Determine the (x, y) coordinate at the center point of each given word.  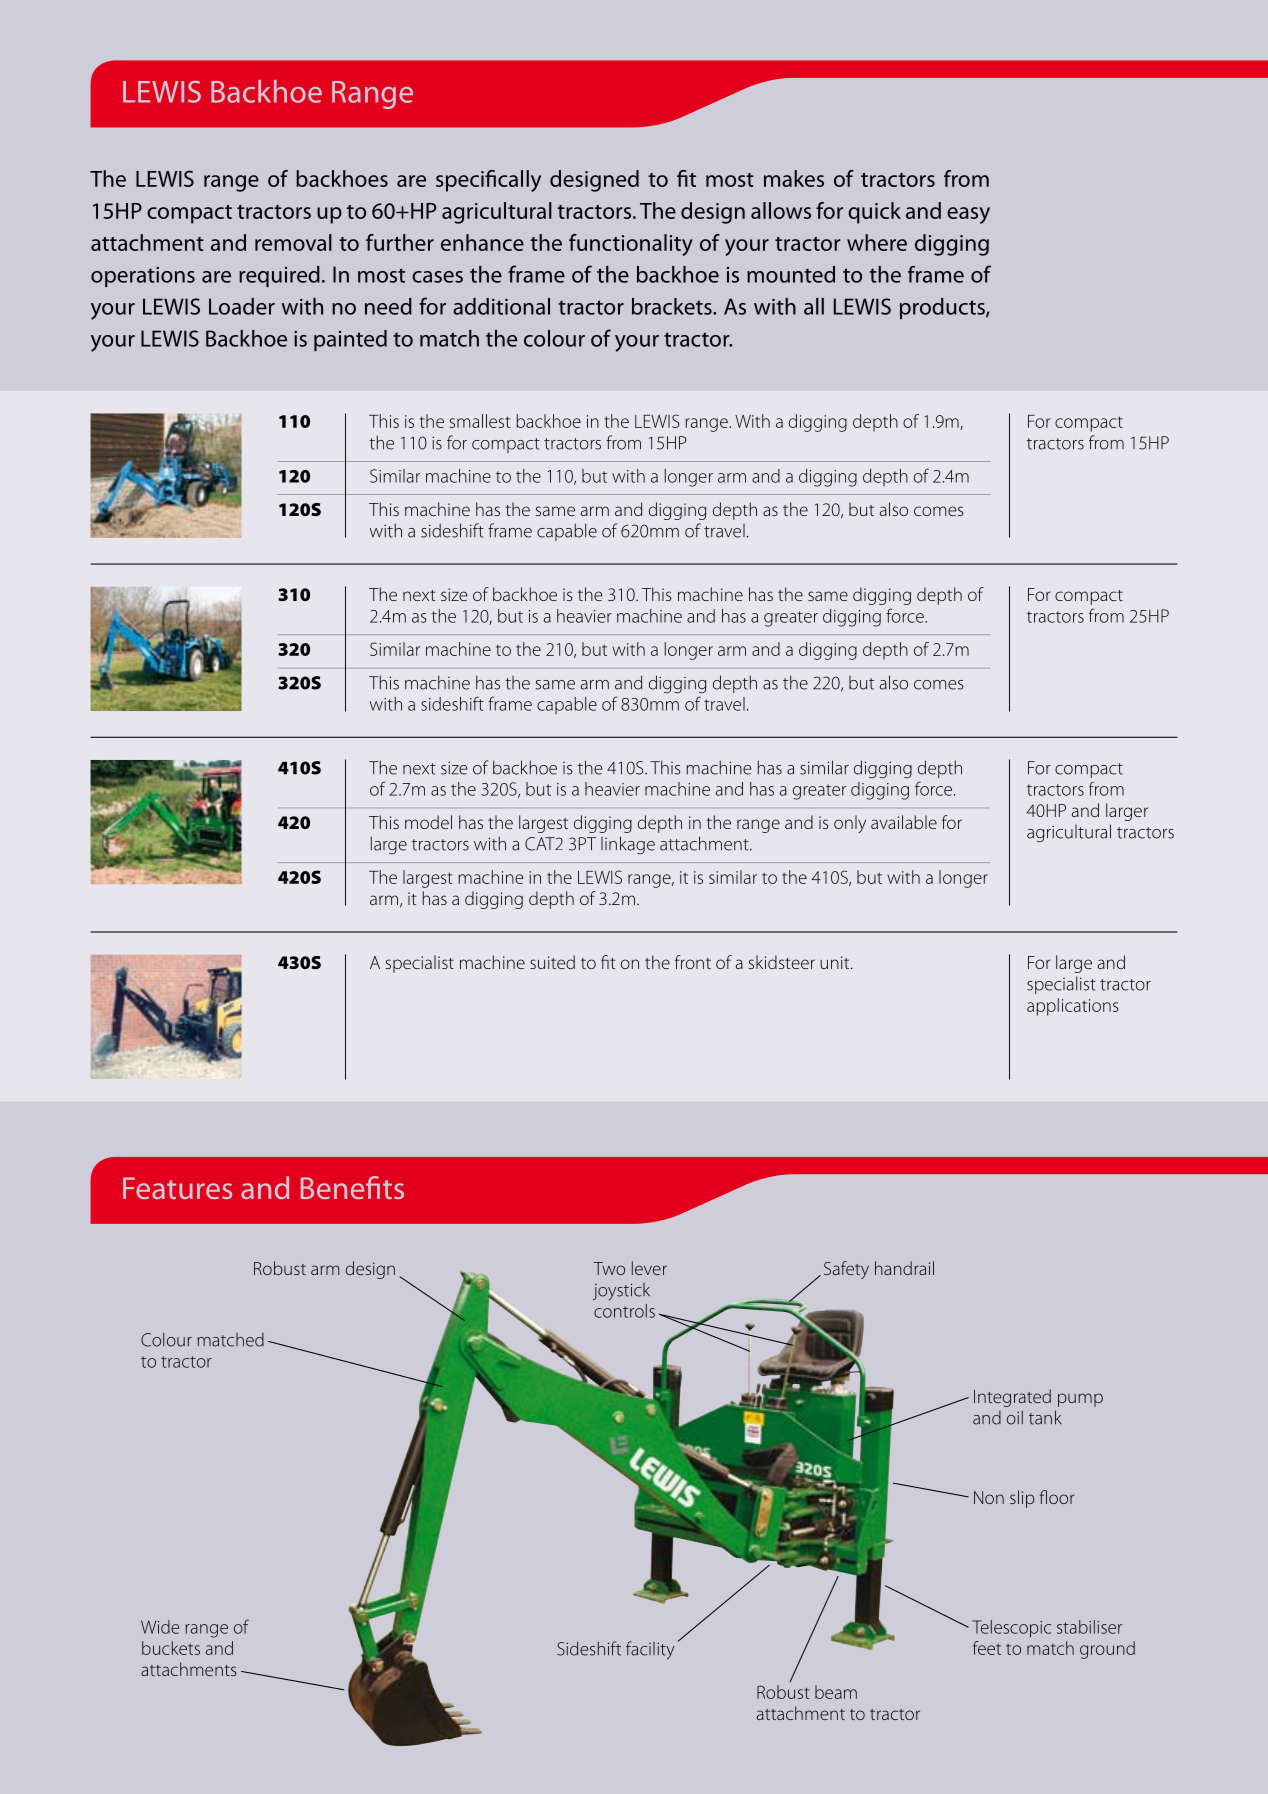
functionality (631, 245)
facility (650, 1650)
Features (177, 1188)
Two (609, 1268)
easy (968, 215)
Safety (846, 1270)
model (428, 822)
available (904, 822)
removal (293, 242)
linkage (628, 845)
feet (987, 1648)
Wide (160, 1627)
